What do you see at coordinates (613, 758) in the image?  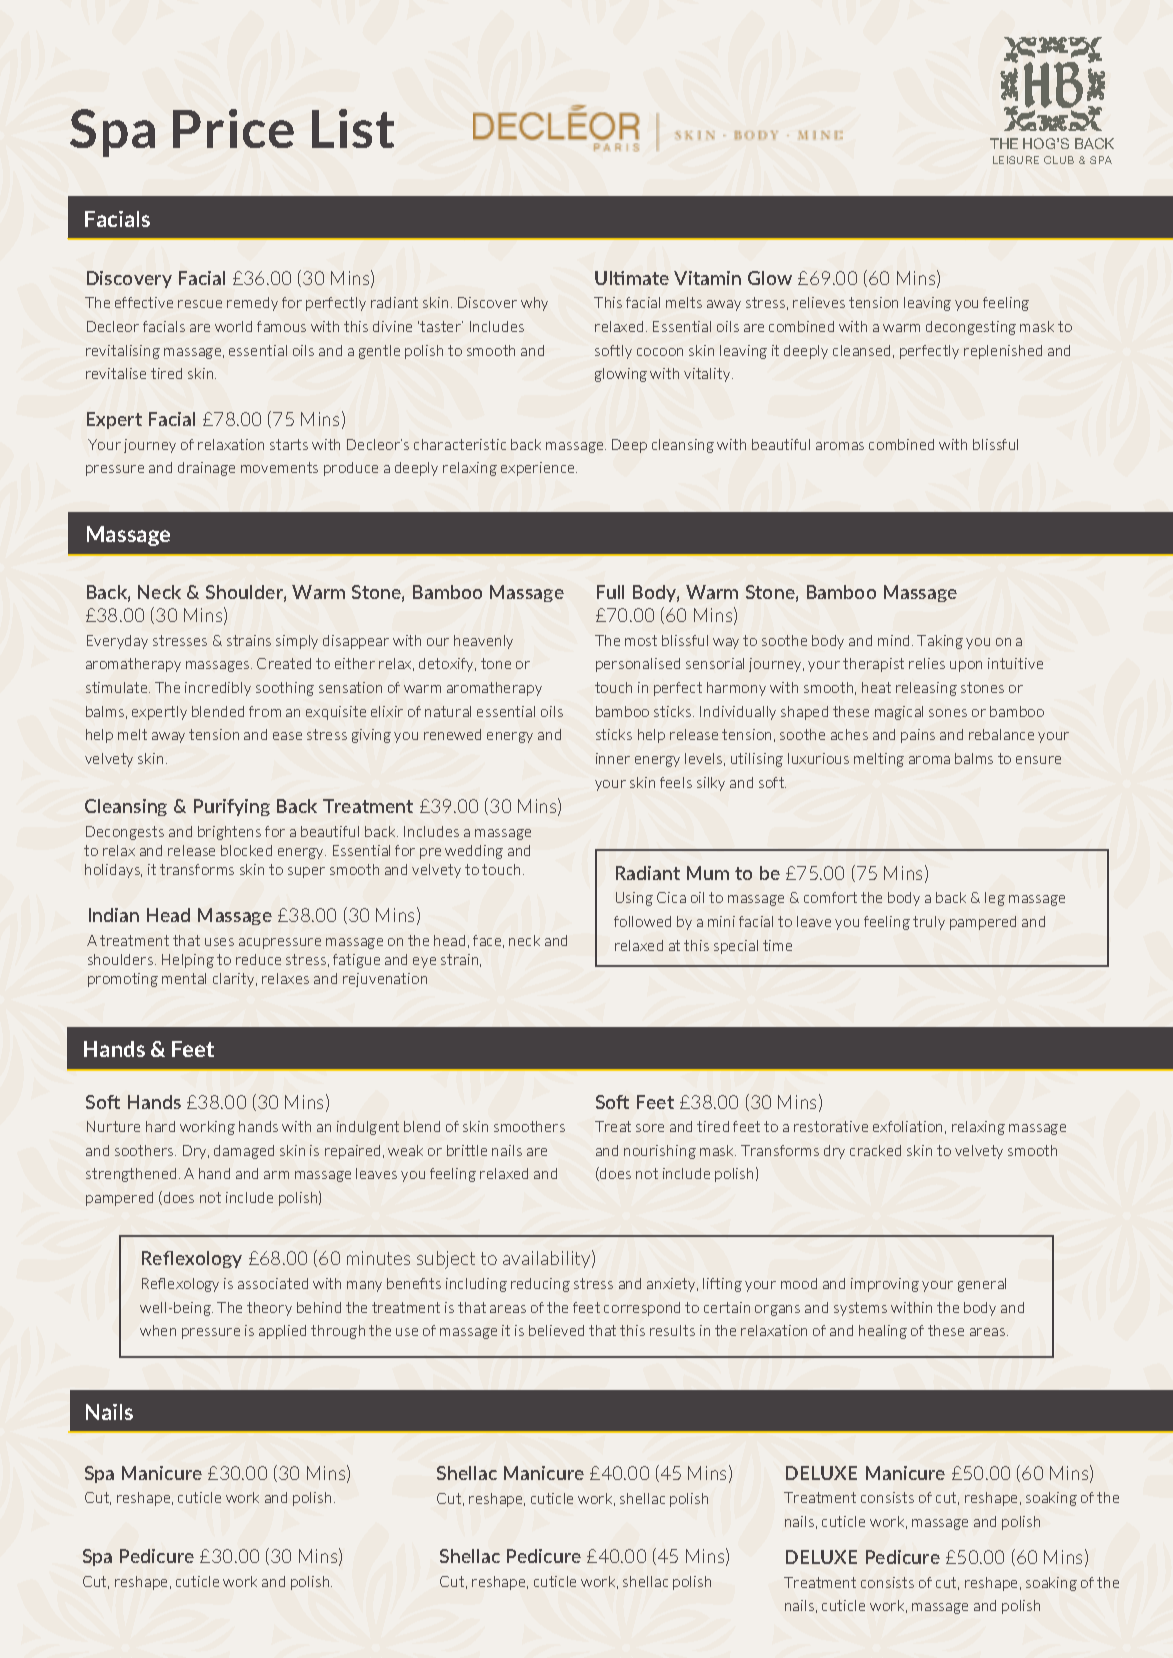 I see `inner` at bounding box center [613, 758].
